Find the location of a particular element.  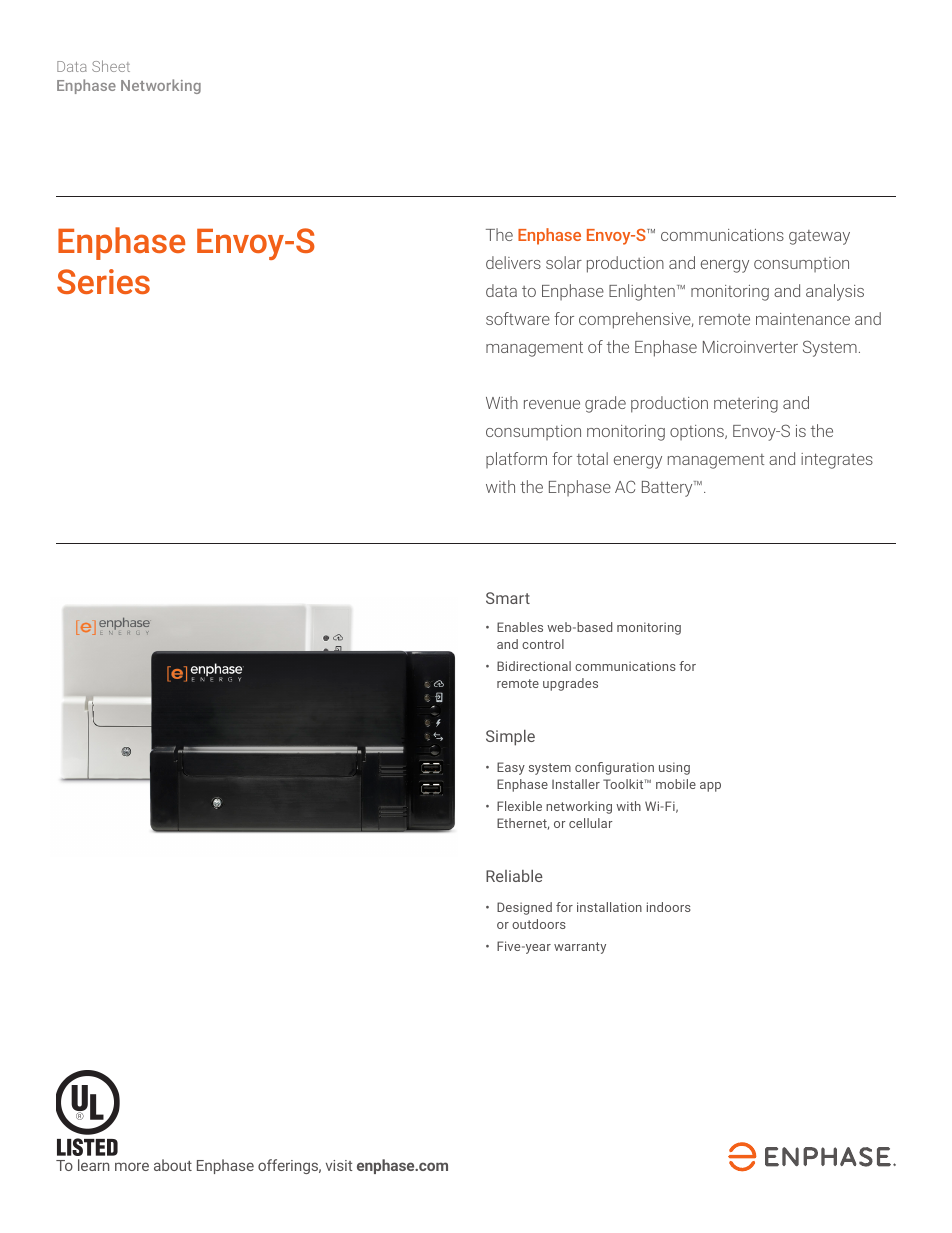

Reliable is located at coordinates (514, 876).
